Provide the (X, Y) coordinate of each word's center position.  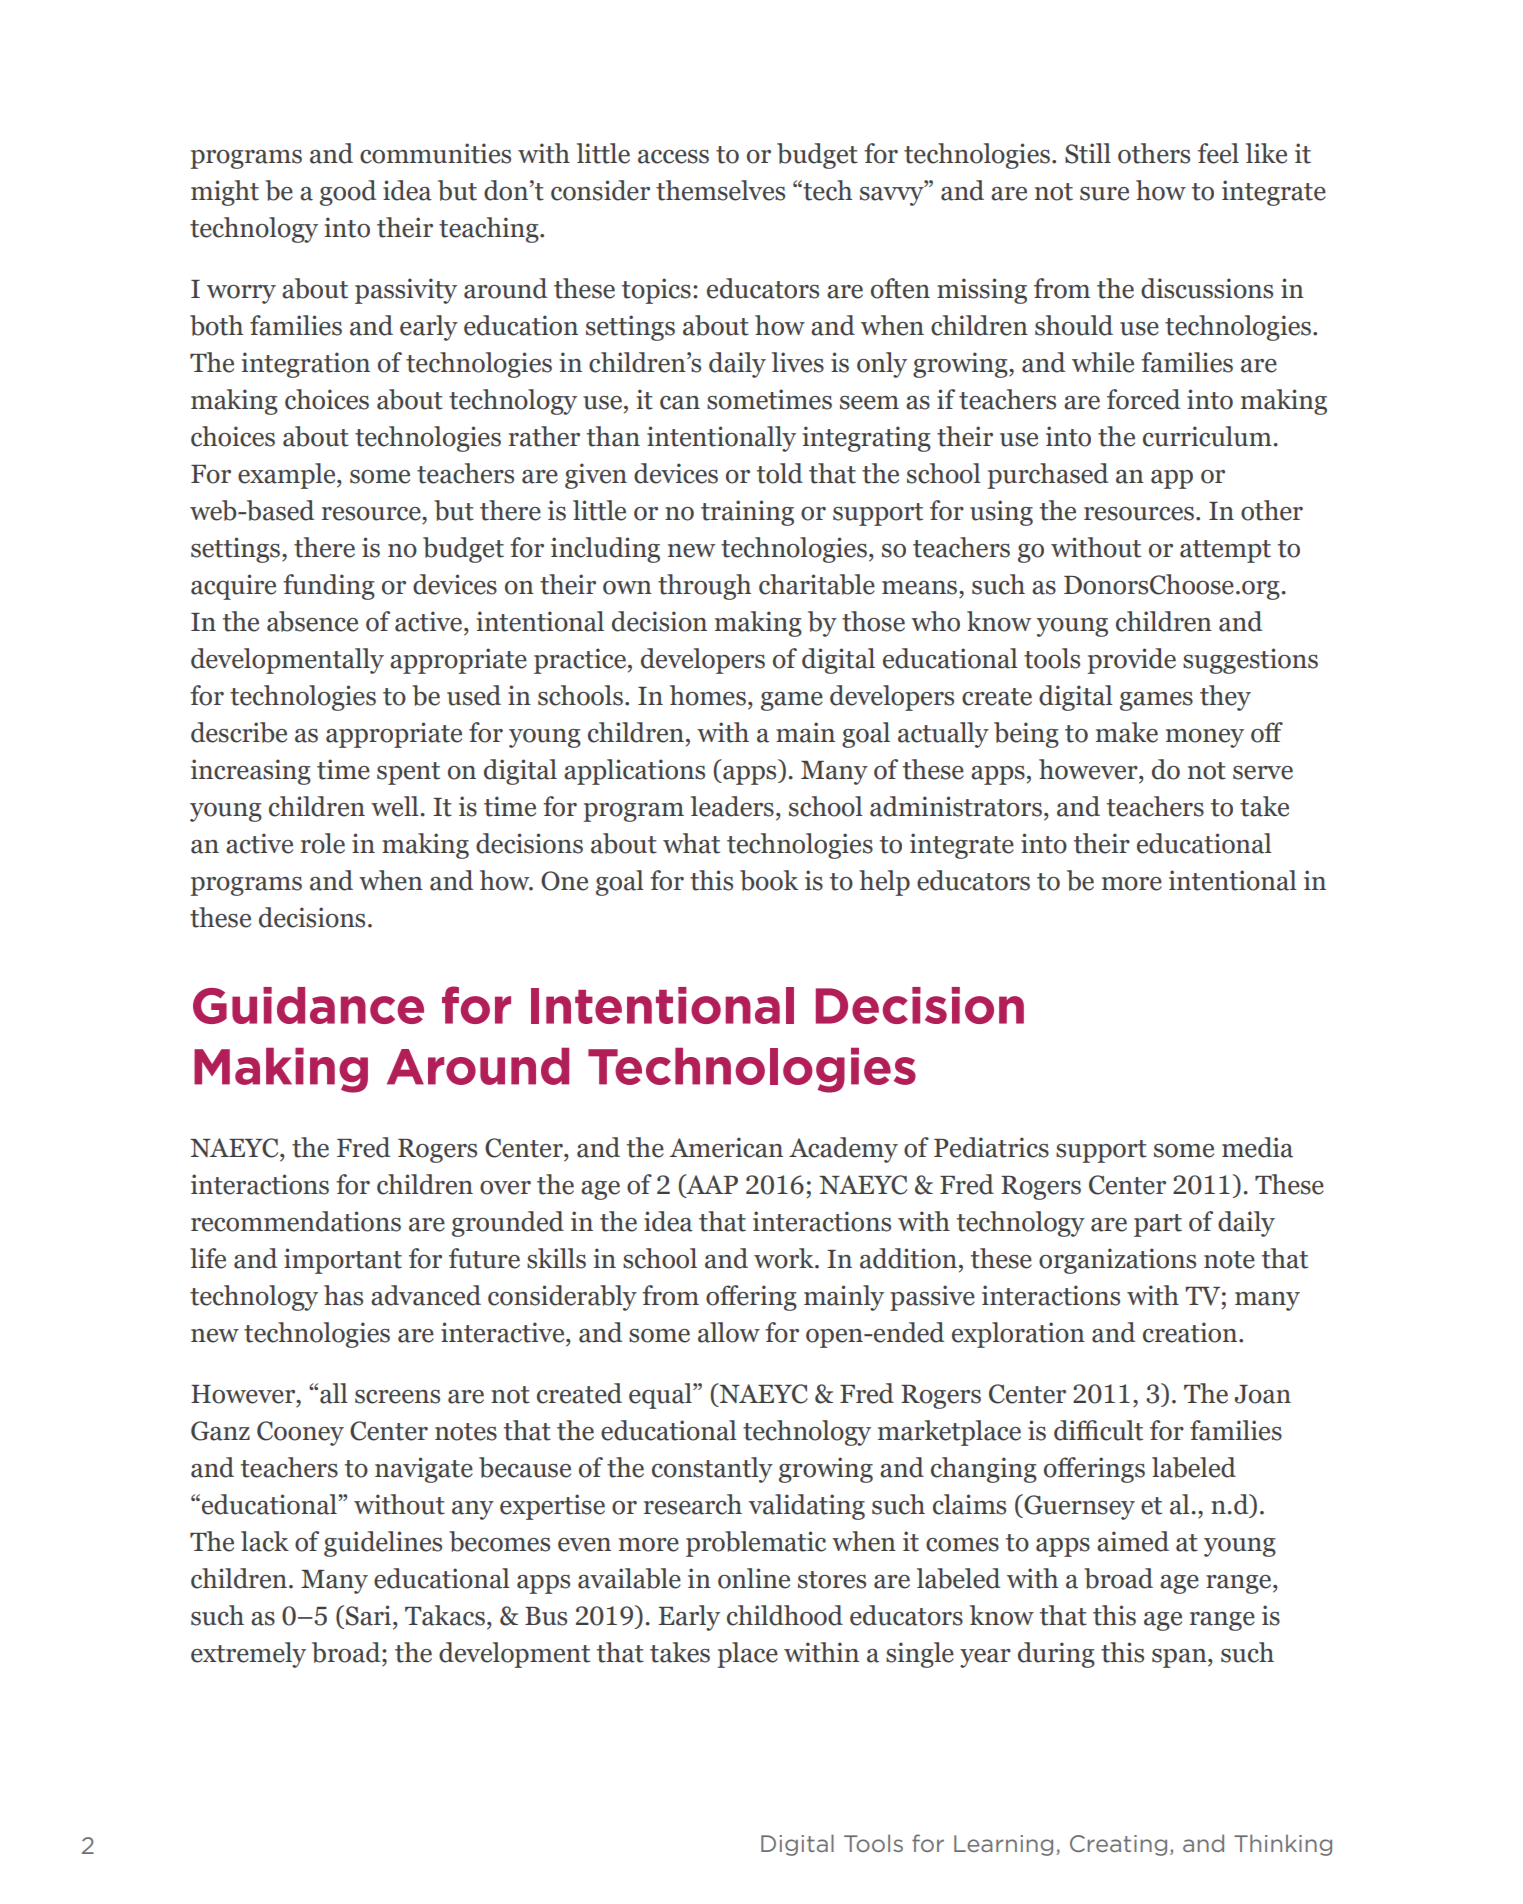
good (348, 193)
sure (1104, 194)
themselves (720, 190)
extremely (248, 1655)
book (769, 880)
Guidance (308, 1005)
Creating (1118, 1845)
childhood (785, 1615)
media (1257, 1147)
